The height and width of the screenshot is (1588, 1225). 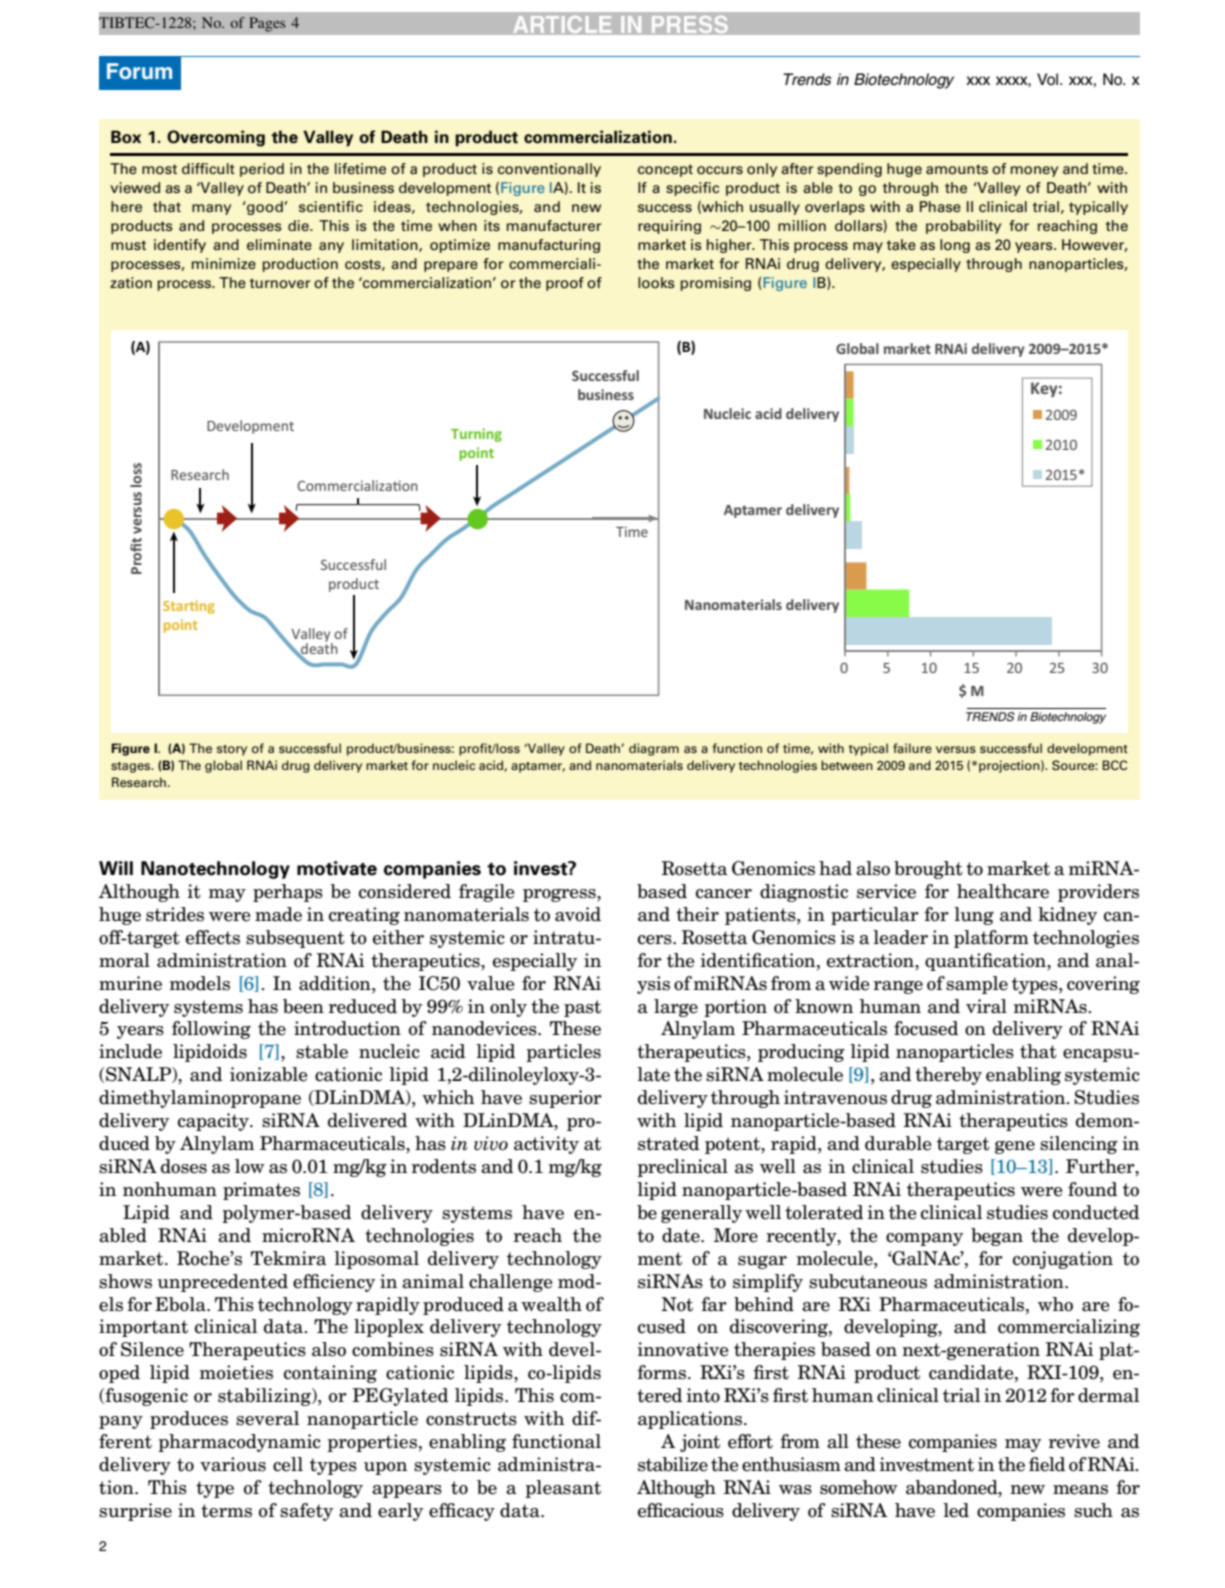 What do you see at coordinates (912, 748) in the screenshot?
I see `failure` at bounding box center [912, 748].
